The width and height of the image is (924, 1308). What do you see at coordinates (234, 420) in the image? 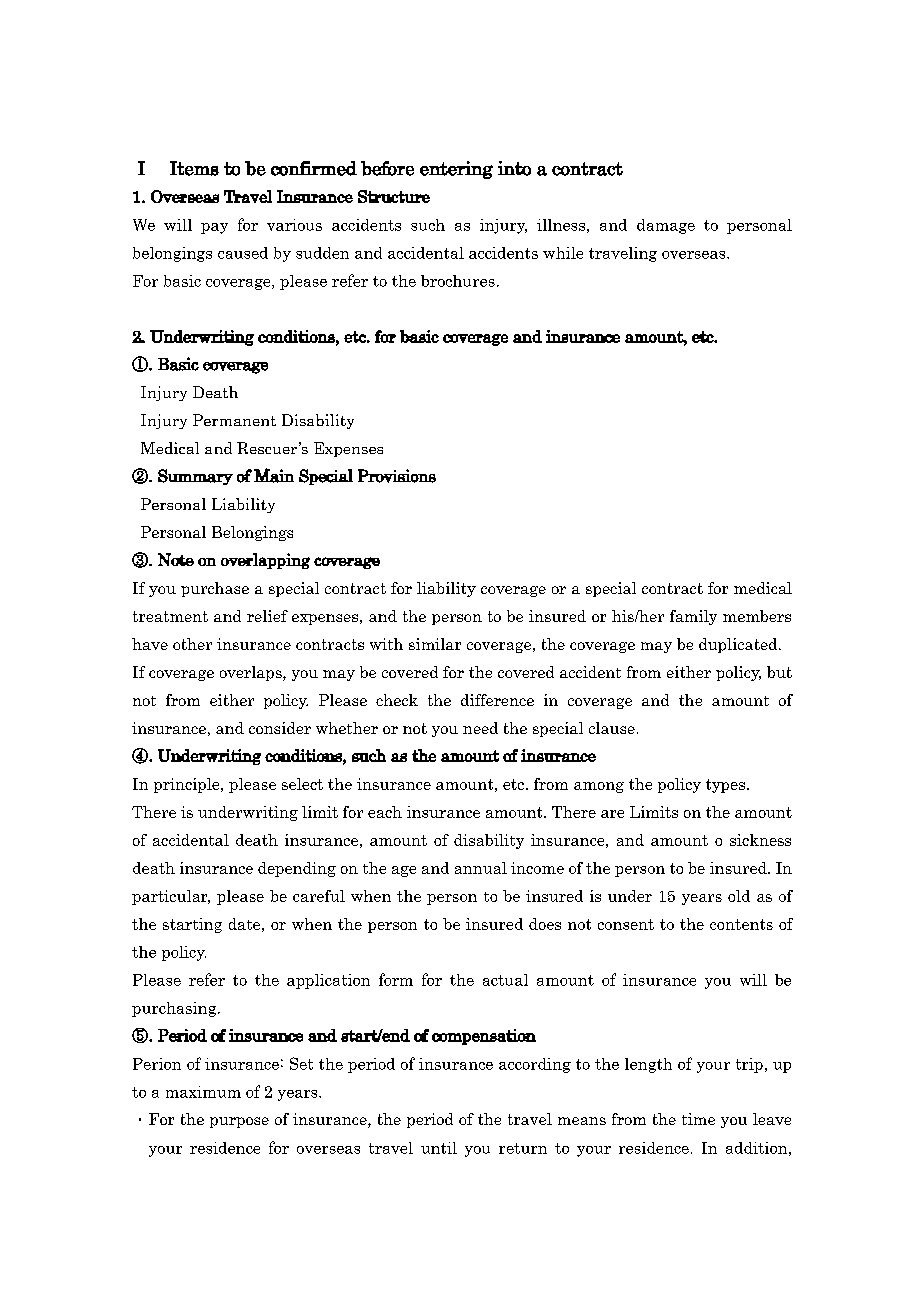
I see `Permanent` at bounding box center [234, 420].
